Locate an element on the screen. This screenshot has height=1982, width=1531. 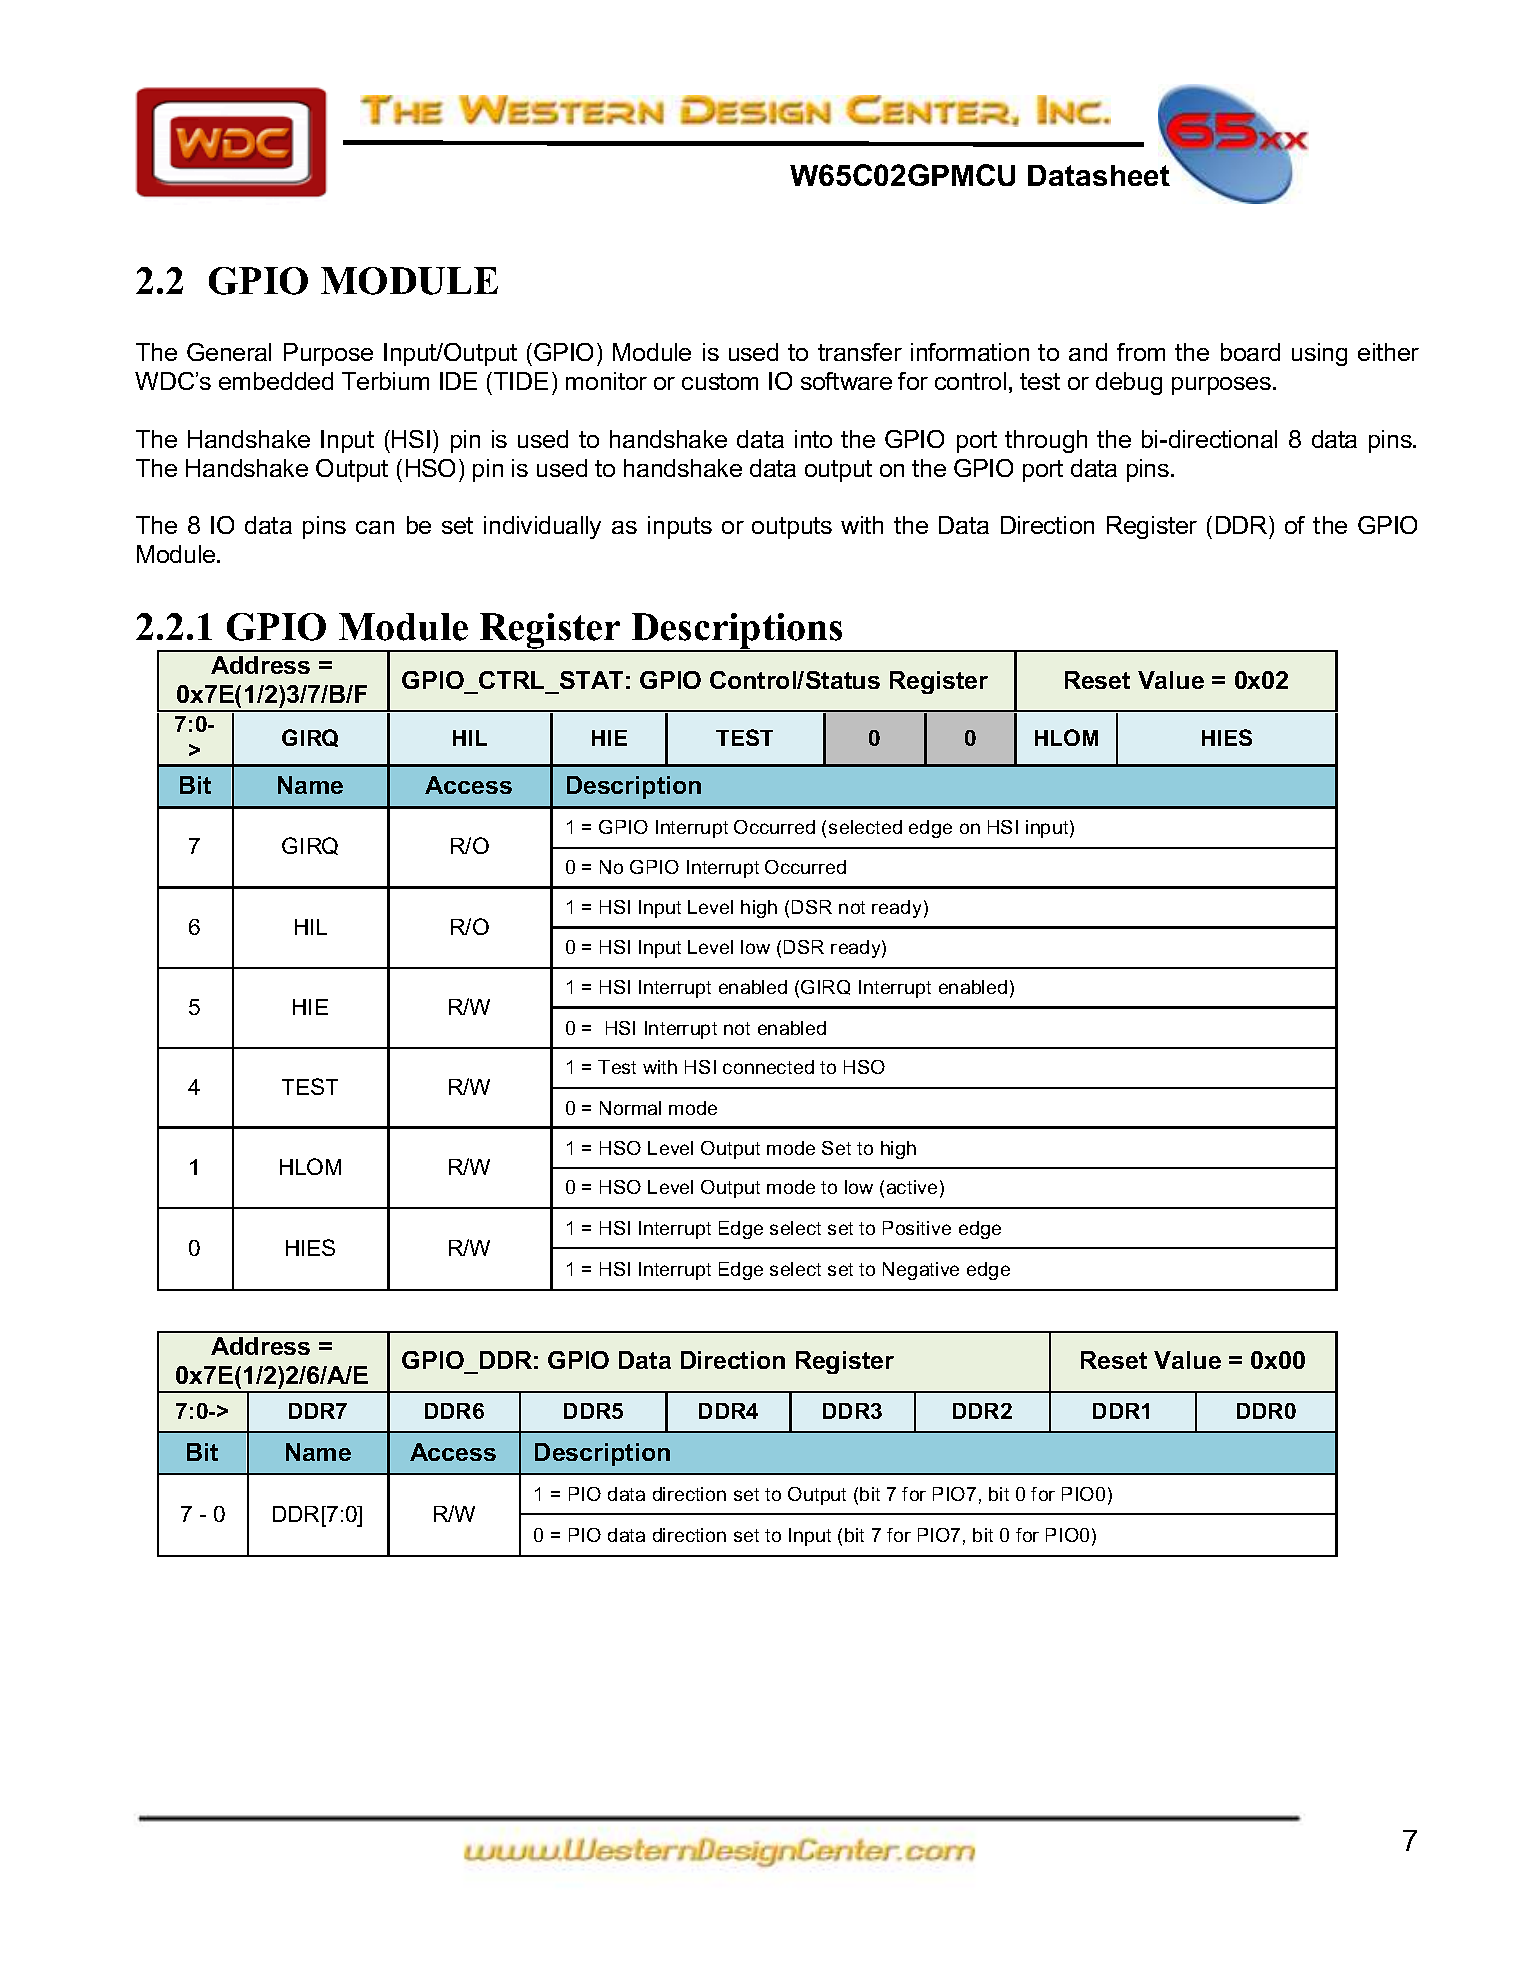
can is located at coordinates (375, 527).
